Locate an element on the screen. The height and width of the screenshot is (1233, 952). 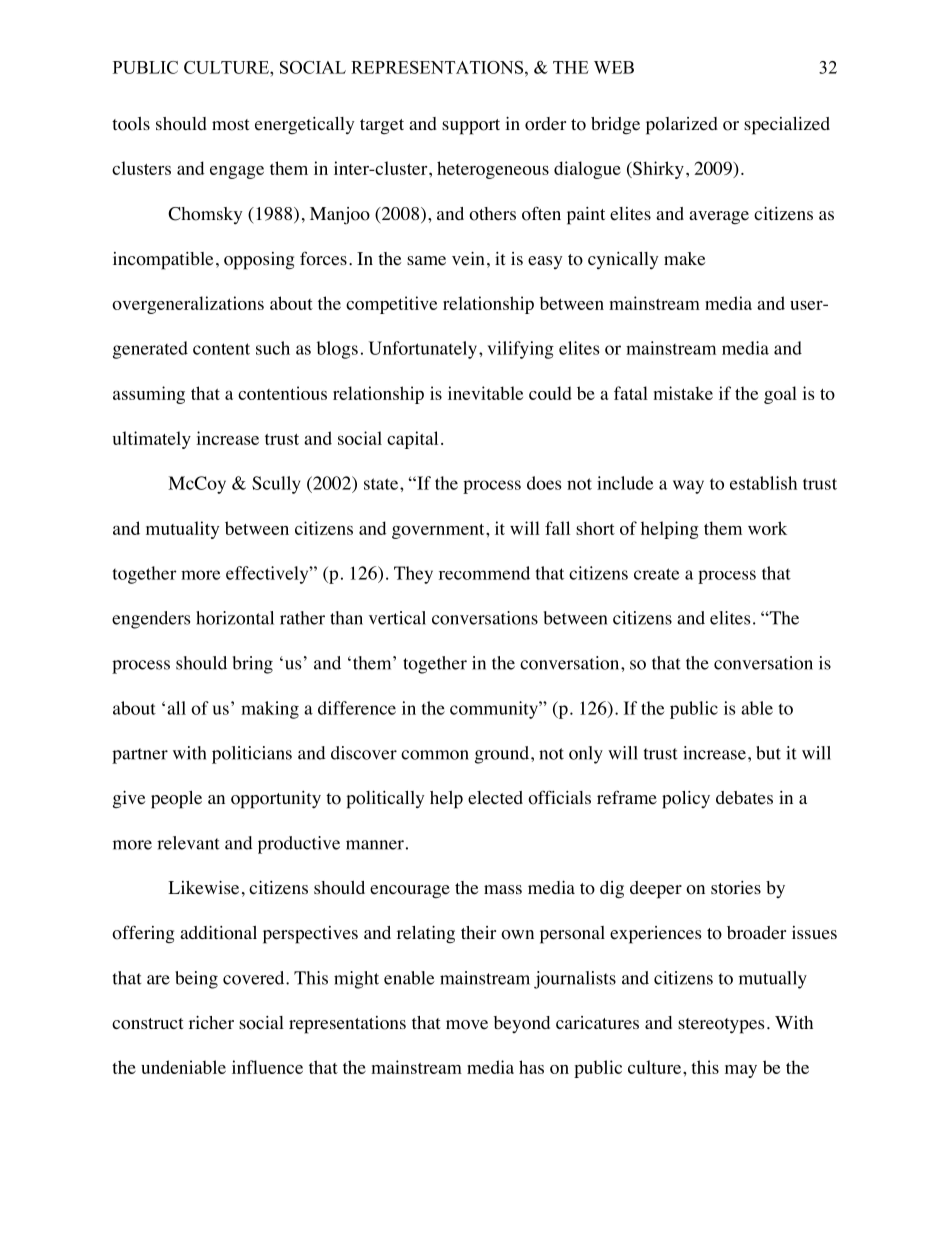
polarized is located at coordinates (682, 126).
